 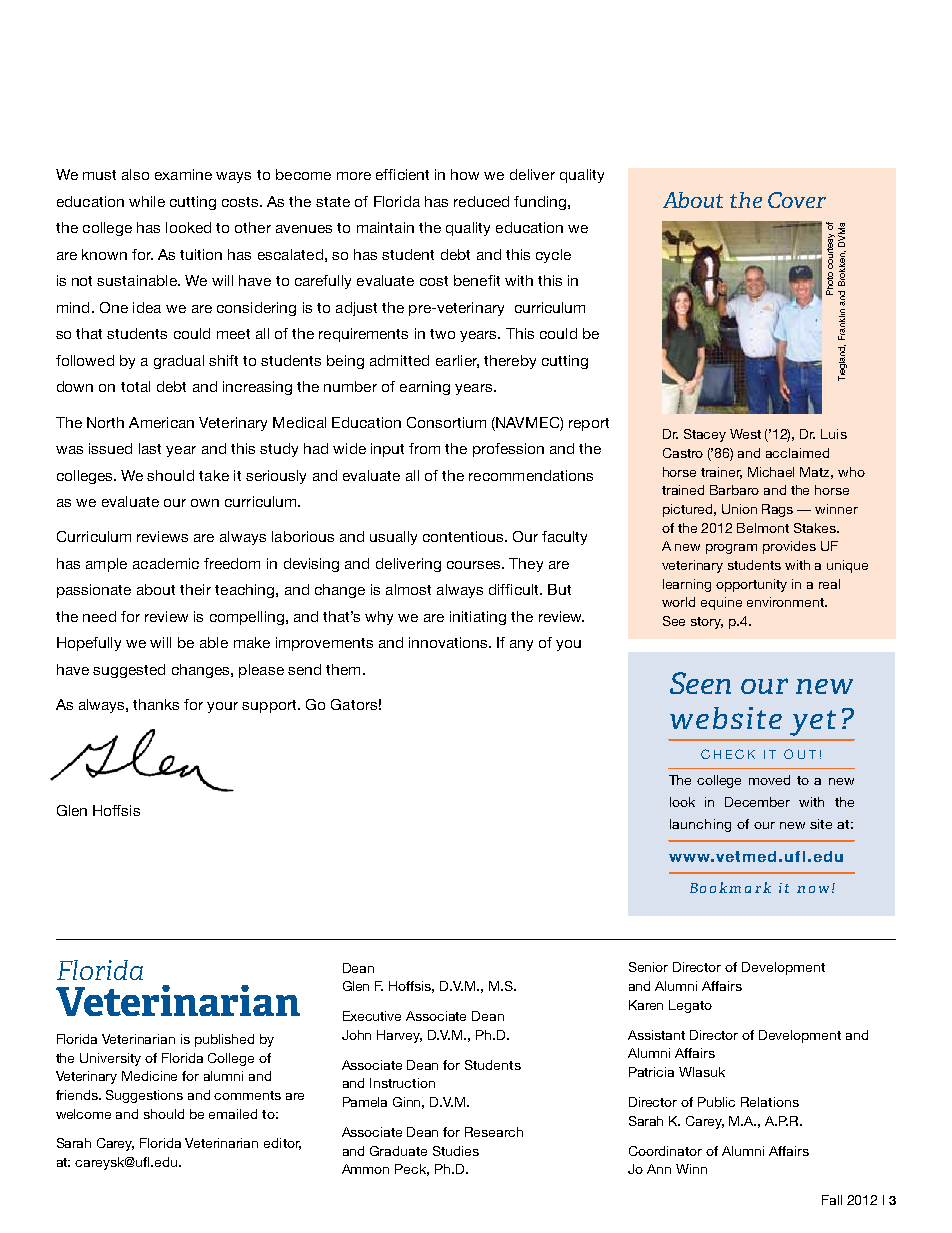 What do you see at coordinates (233, 1114) in the screenshot?
I see `emailed` at bounding box center [233, 1114].
